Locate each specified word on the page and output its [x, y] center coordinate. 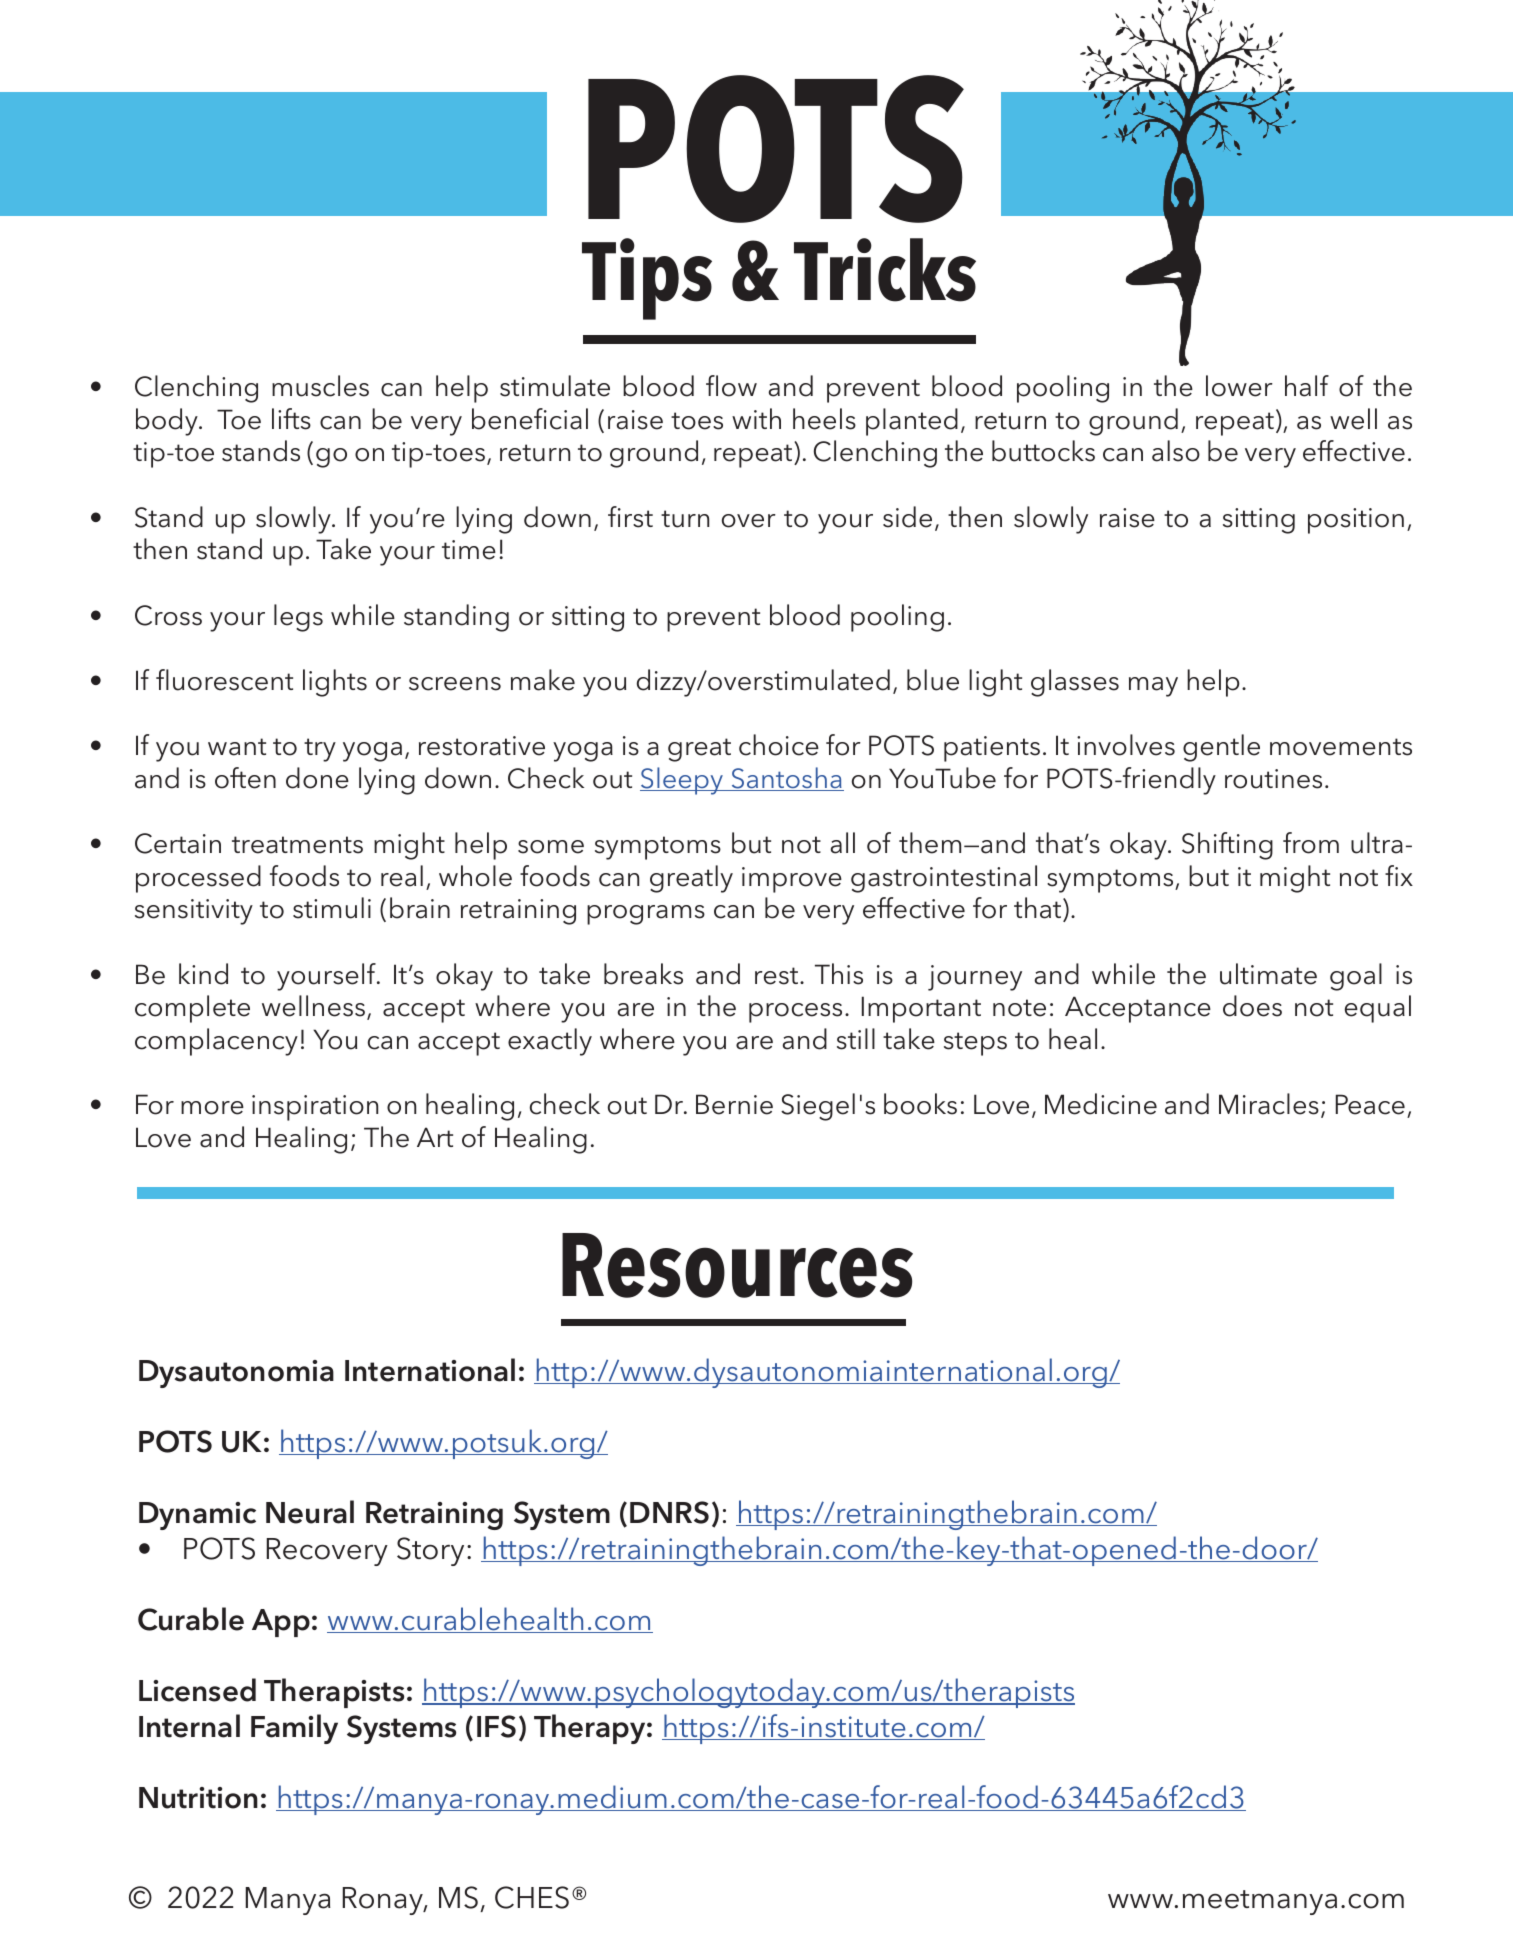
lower [1239, 386]
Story [430, 1551]
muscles [320, 386]
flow [731, 386]
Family [294, 1729]
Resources [737, 1265]
